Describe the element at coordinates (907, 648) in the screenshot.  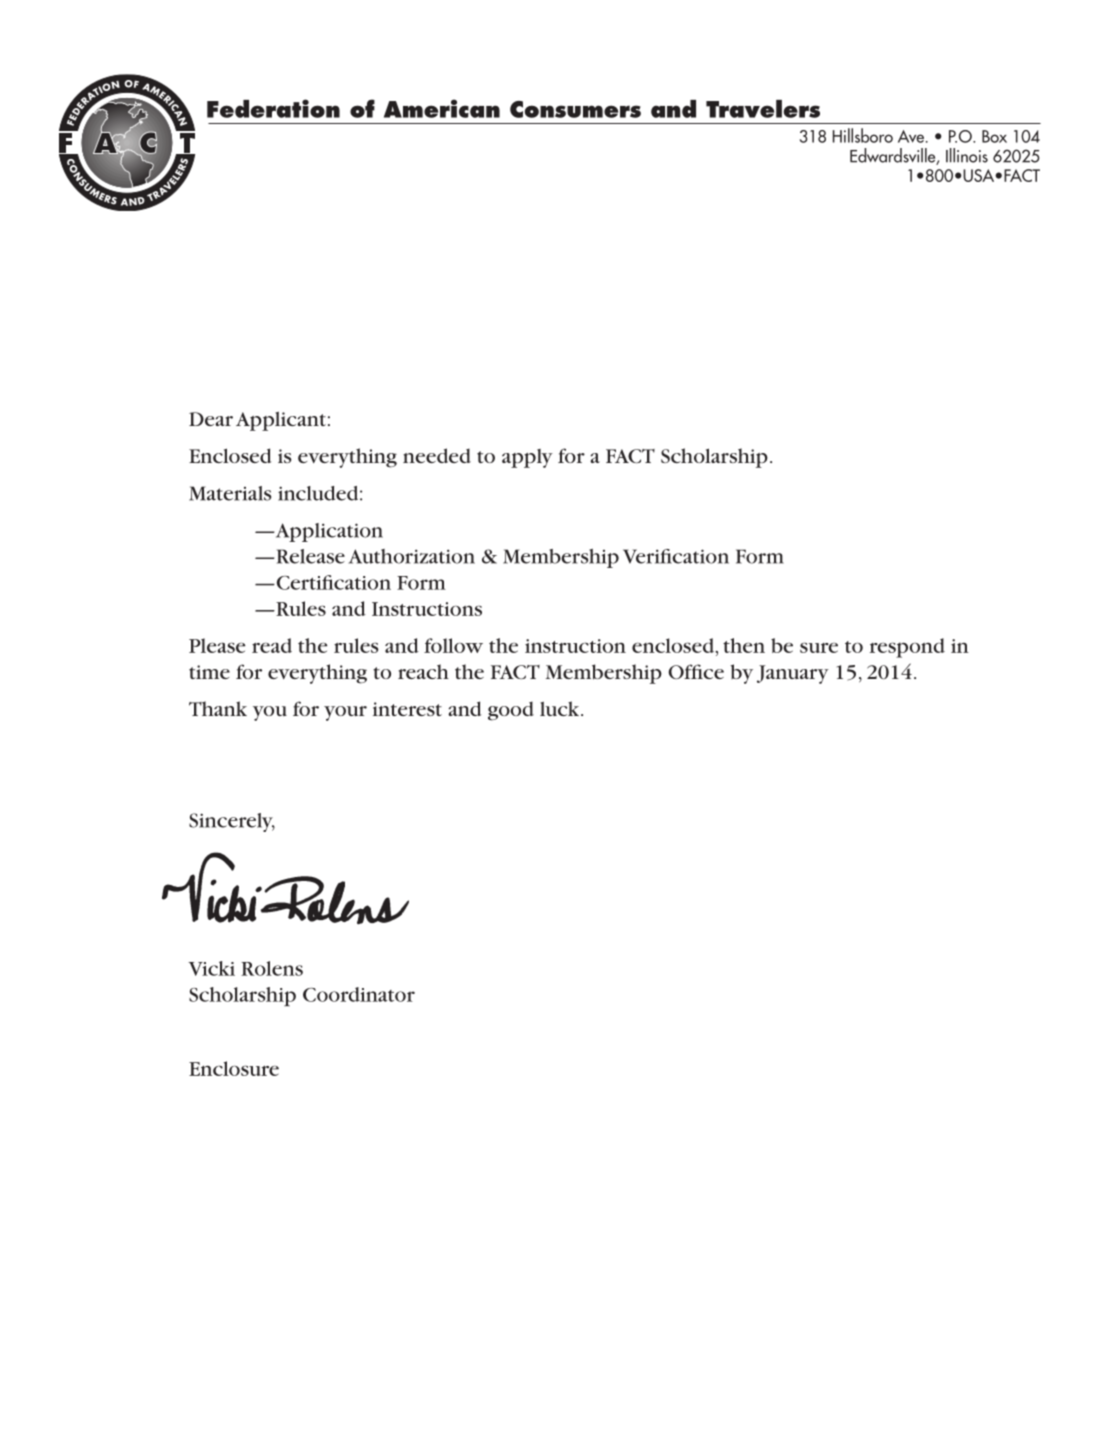
I see `respond` at that location.
